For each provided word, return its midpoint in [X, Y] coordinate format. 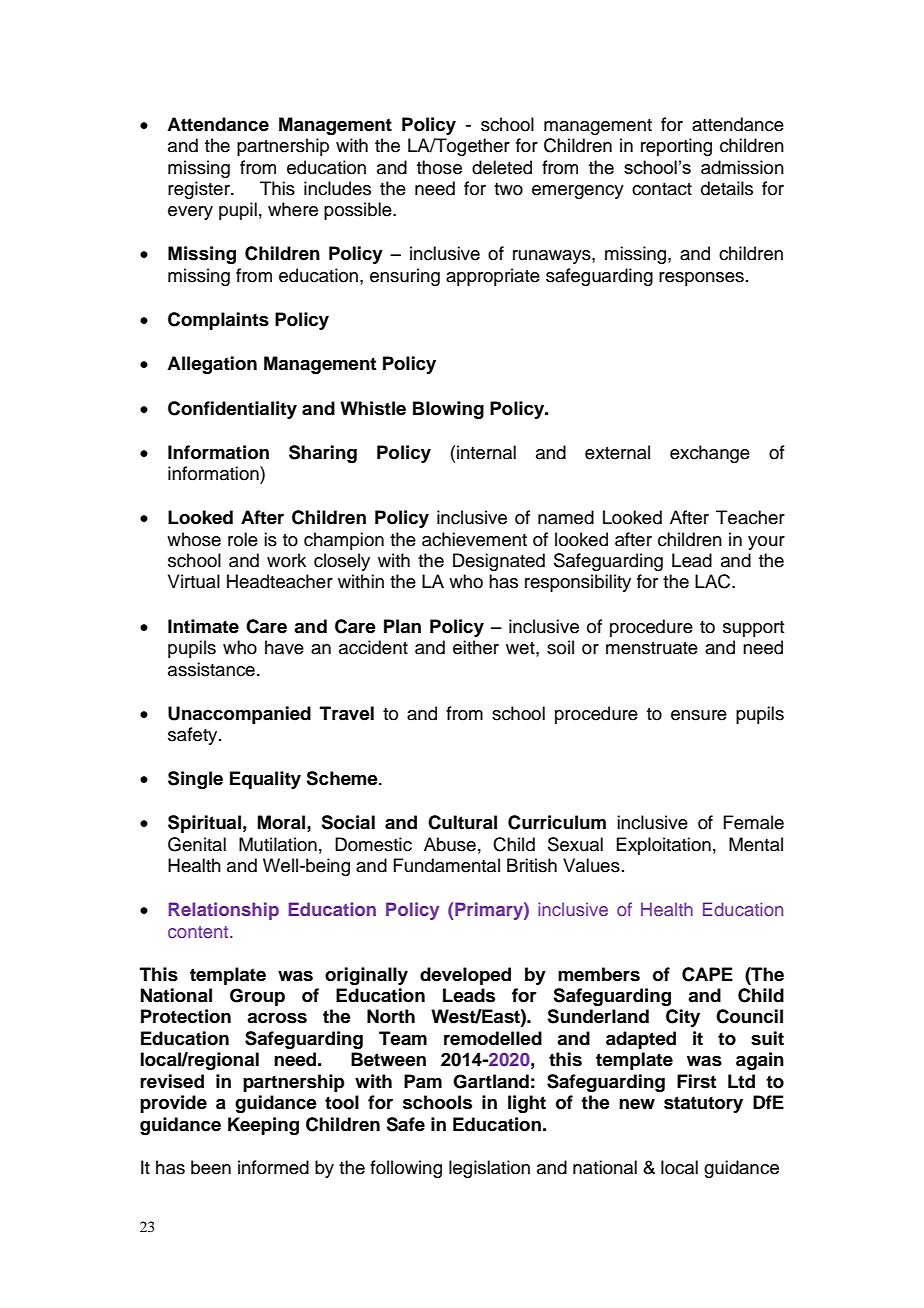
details [727, 188]
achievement [474, 539]
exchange [710, 454]
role [243, 539]
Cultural [462, 822]
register [200, 190]
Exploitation [663, 846]
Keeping [263, 1126]
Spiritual [204, 824]
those [439, 167]
